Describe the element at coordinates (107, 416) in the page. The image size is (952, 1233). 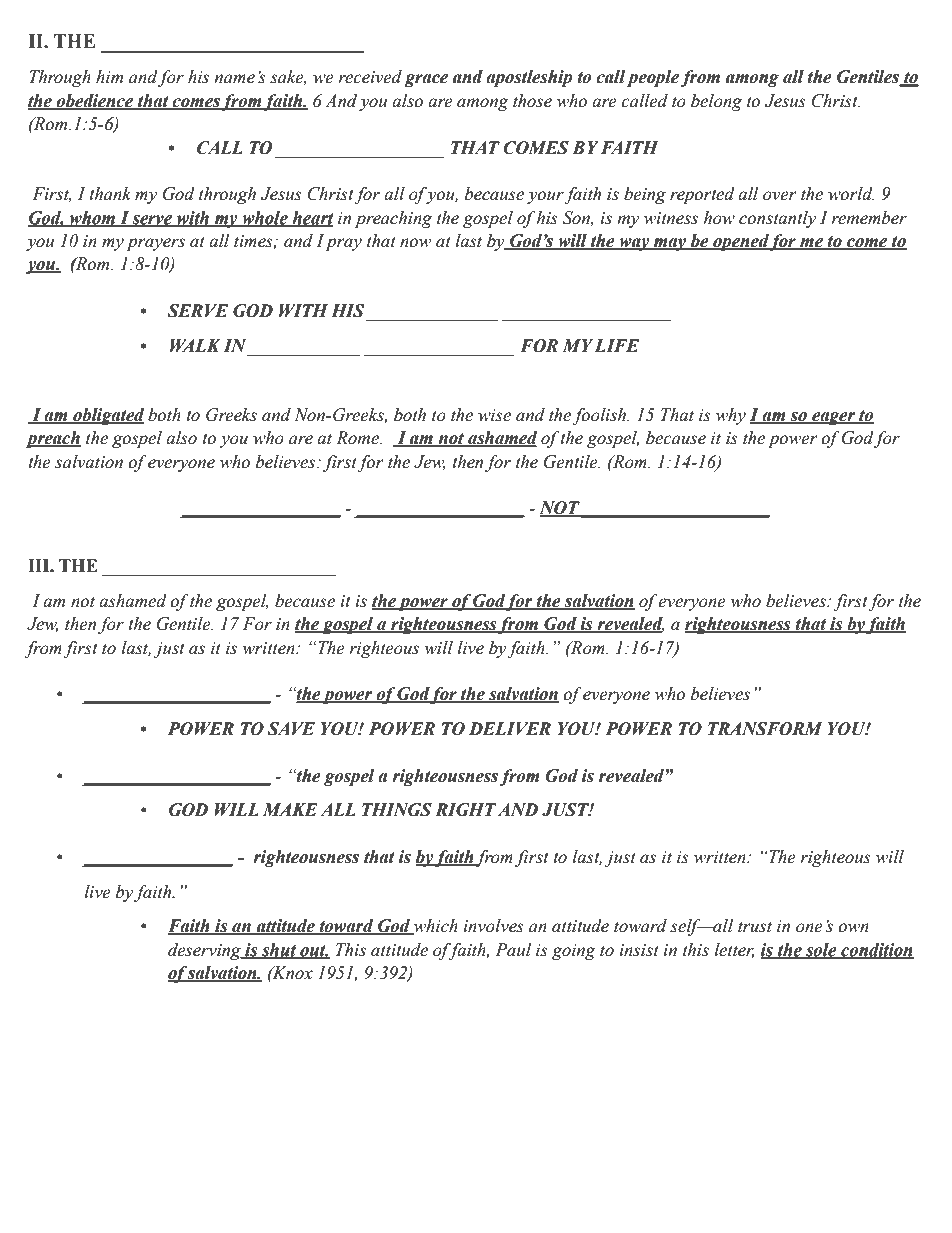
I see `obligated` at that location.
